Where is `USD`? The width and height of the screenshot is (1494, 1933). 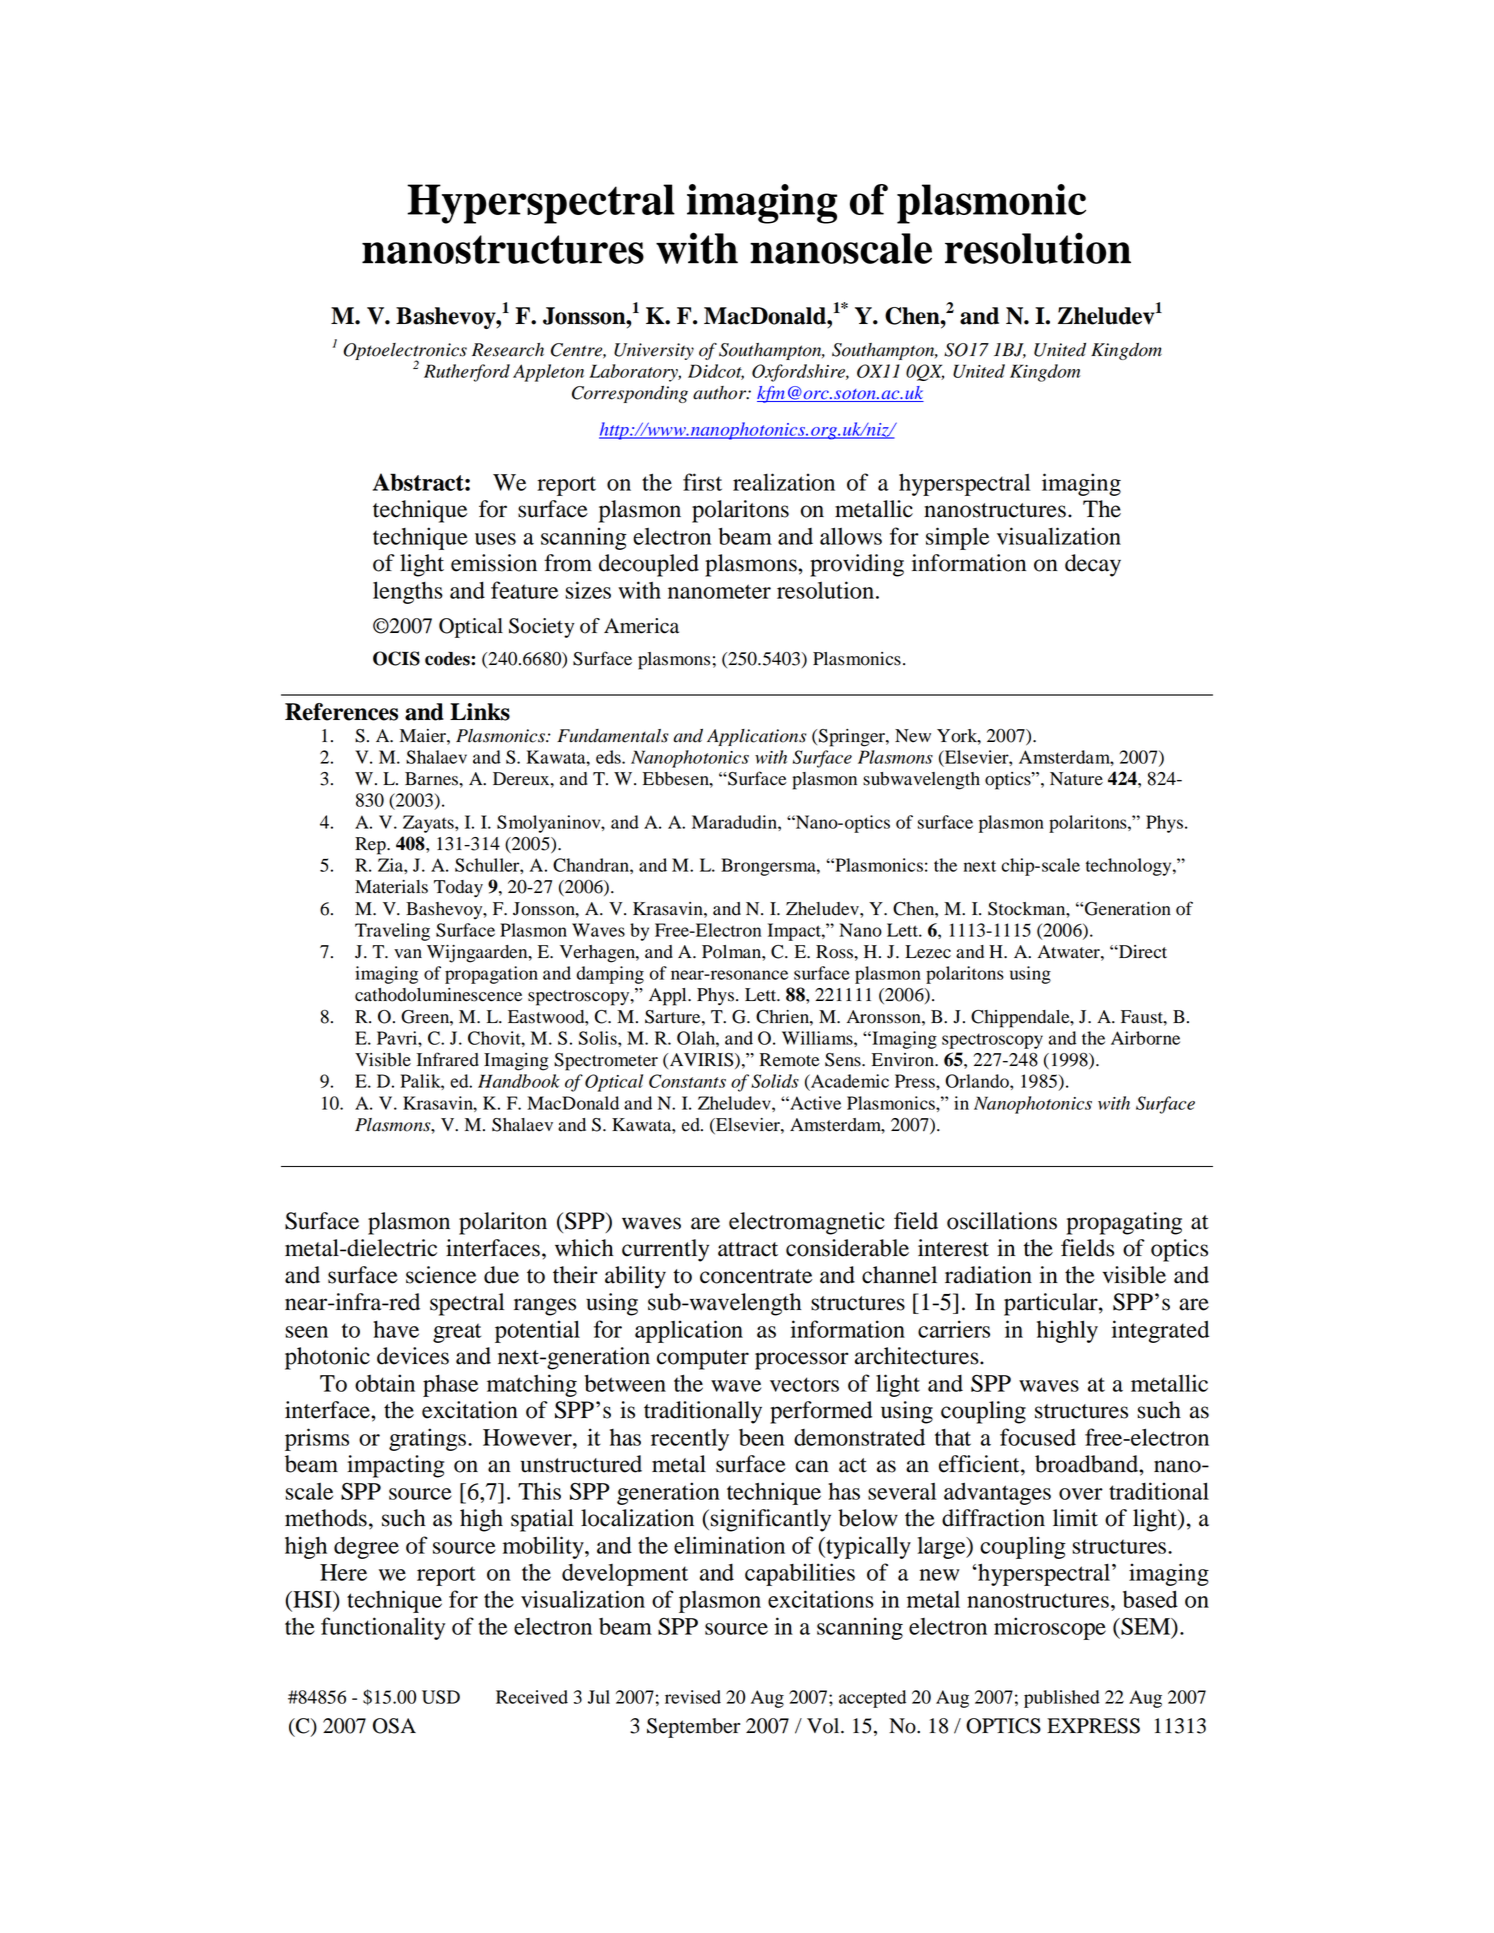
USD is located at coordinates (441, 1697).
